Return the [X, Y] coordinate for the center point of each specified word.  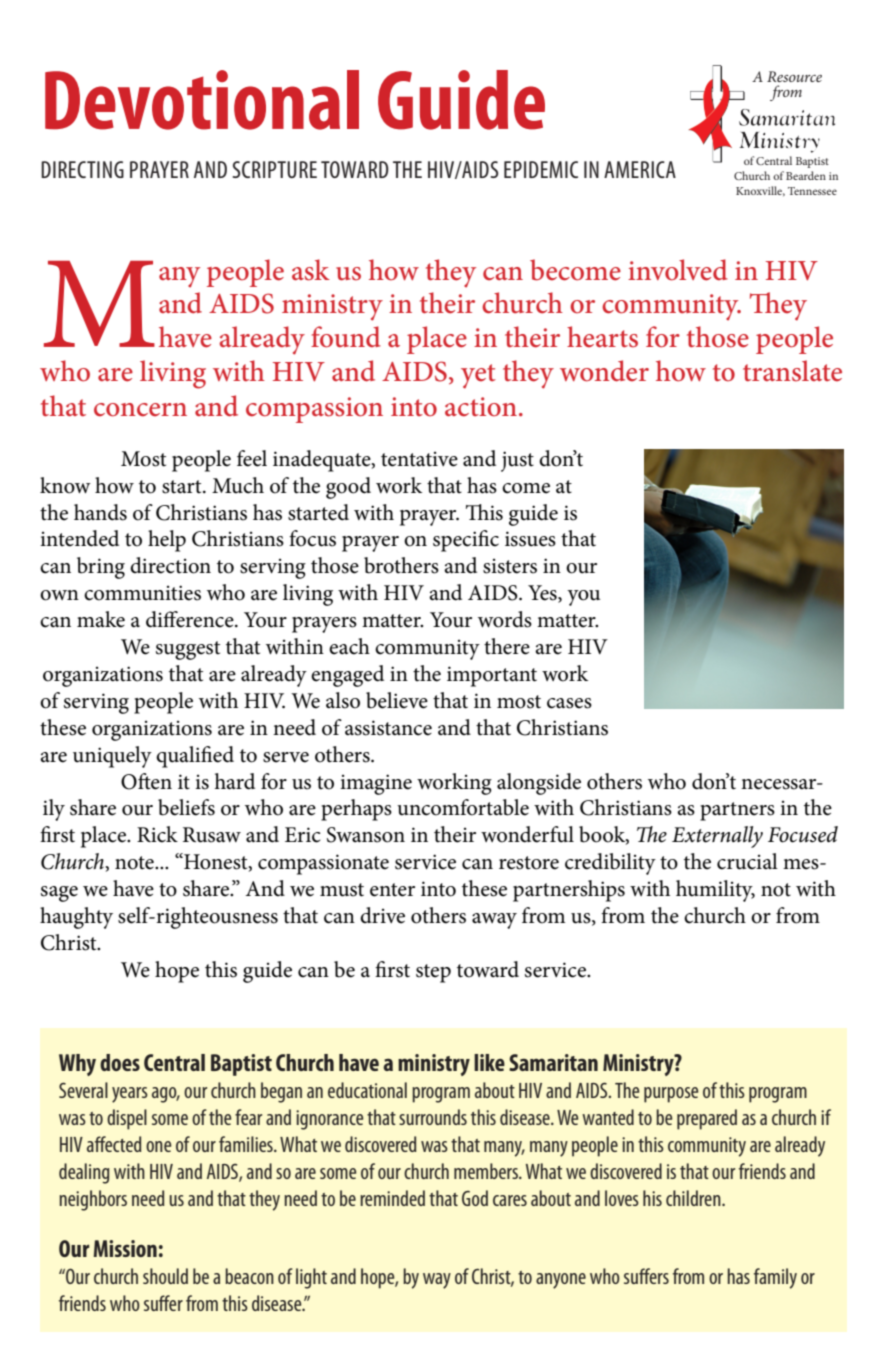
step [433, 973]
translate [792, 371]
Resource [794, 76]
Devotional [202, 100]
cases [569, 703]
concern [140, 410]
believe [397, 700]
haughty [76, 918]
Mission [125, 1248]
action [481, 407]
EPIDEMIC [541, 169]
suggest [188, 650]
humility [715, 891]
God [475, 1198]
